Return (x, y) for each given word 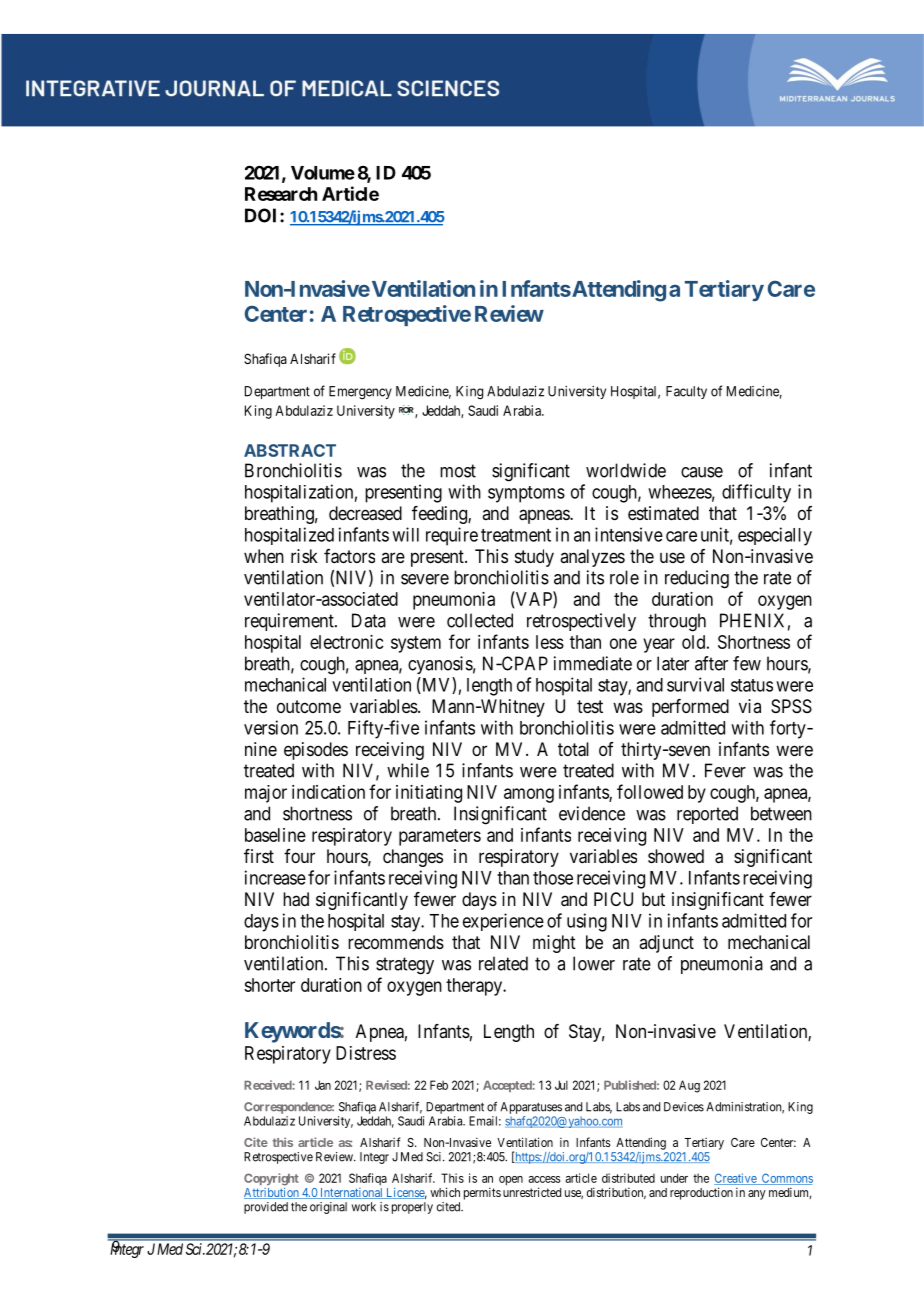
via (750, 706)
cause (702, 472)
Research (281, 194)
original (328, 1208)
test (590, 706)
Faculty (686, 392)
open (511, 1181)
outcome (309, 706)
